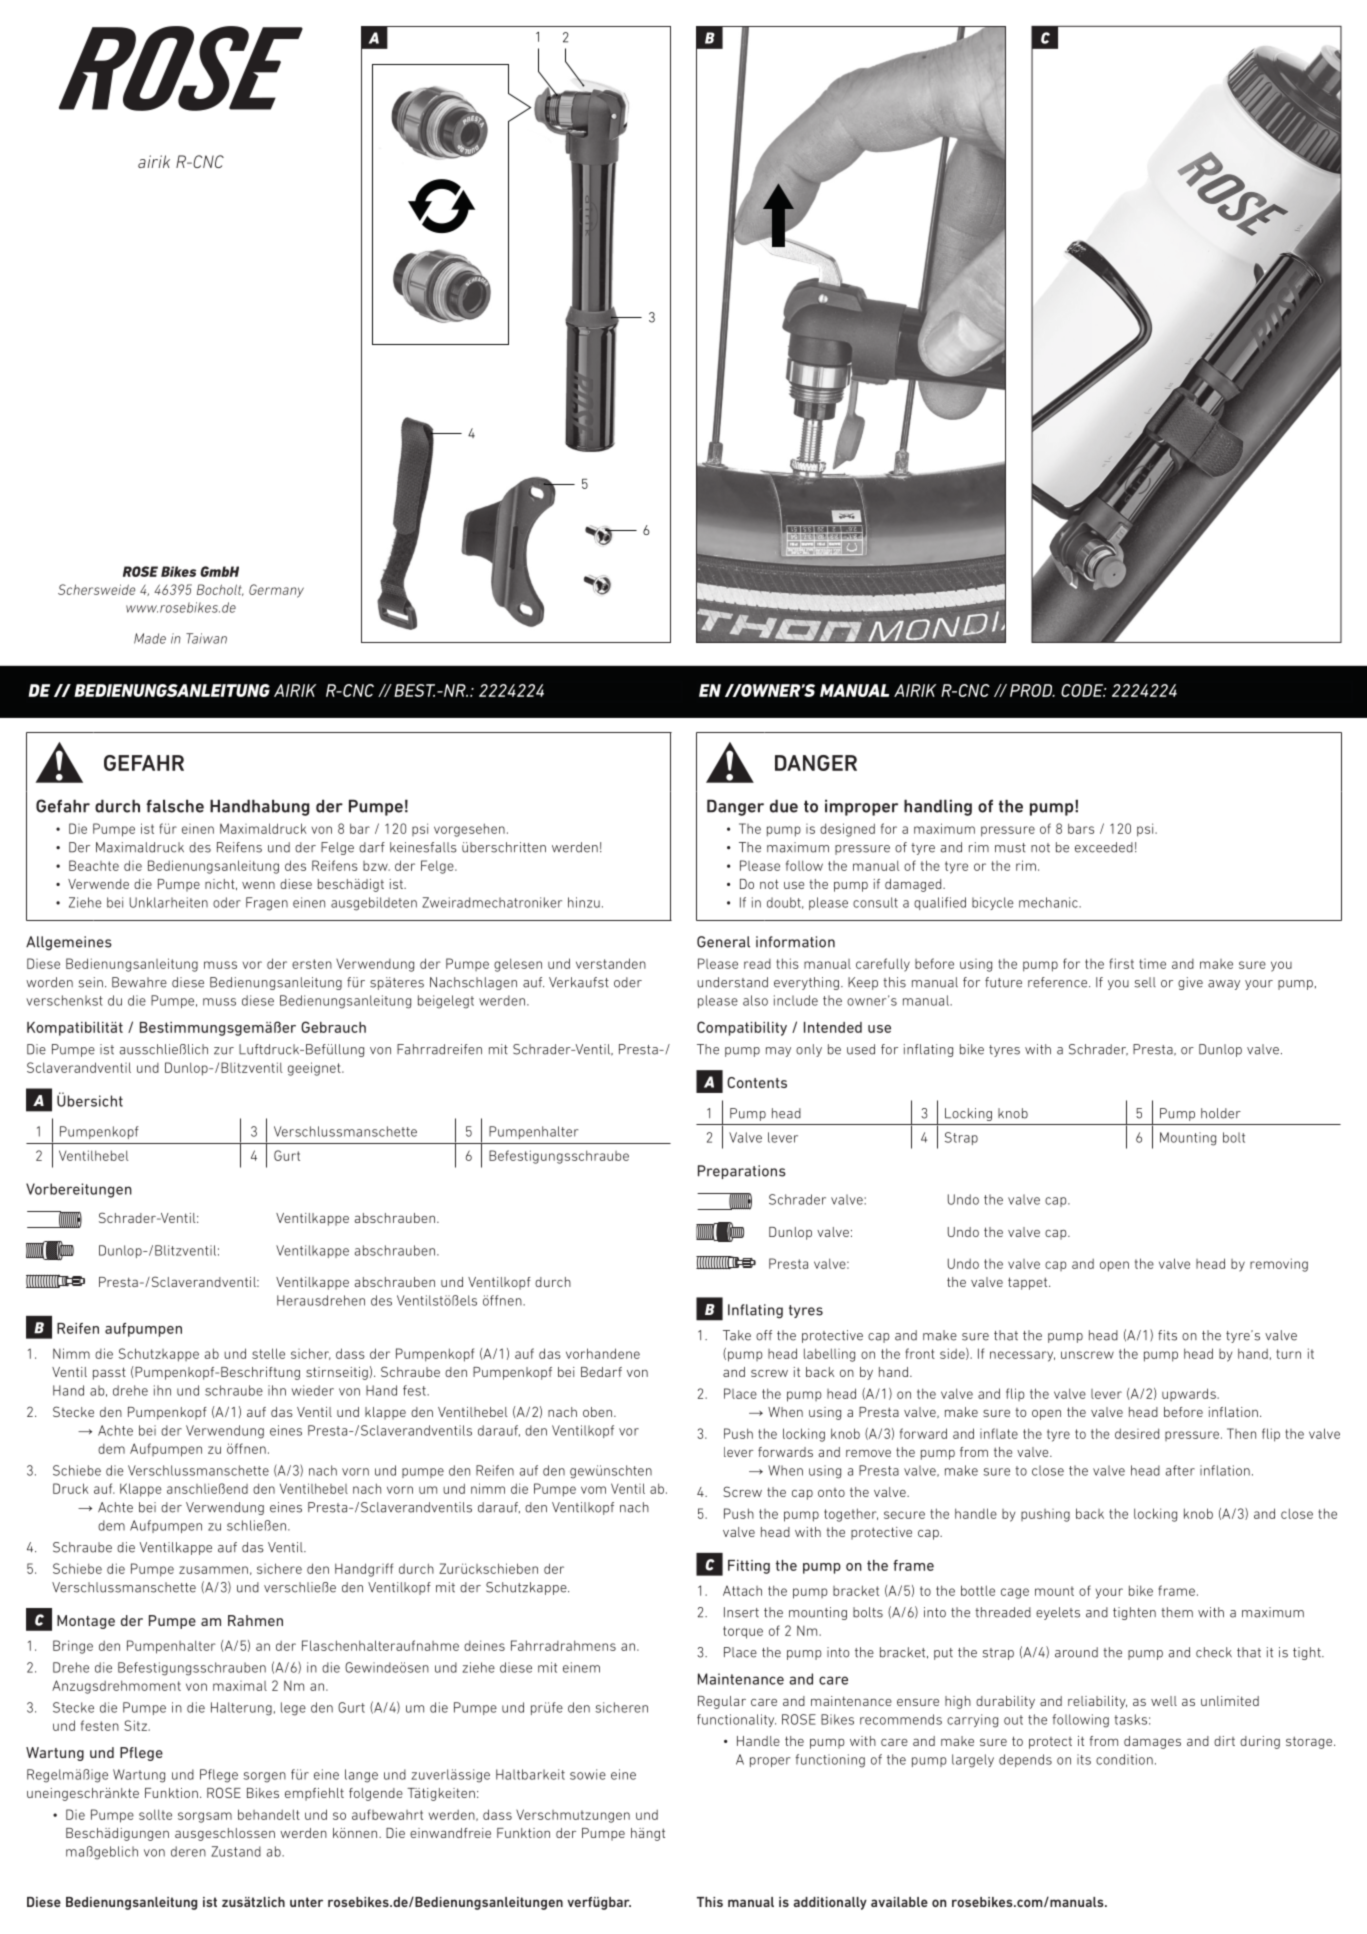 This screenshot has height=1934, width=1367. Describe the element at coordinates (723, 942) in the screenshot. I see `General` at that location.
